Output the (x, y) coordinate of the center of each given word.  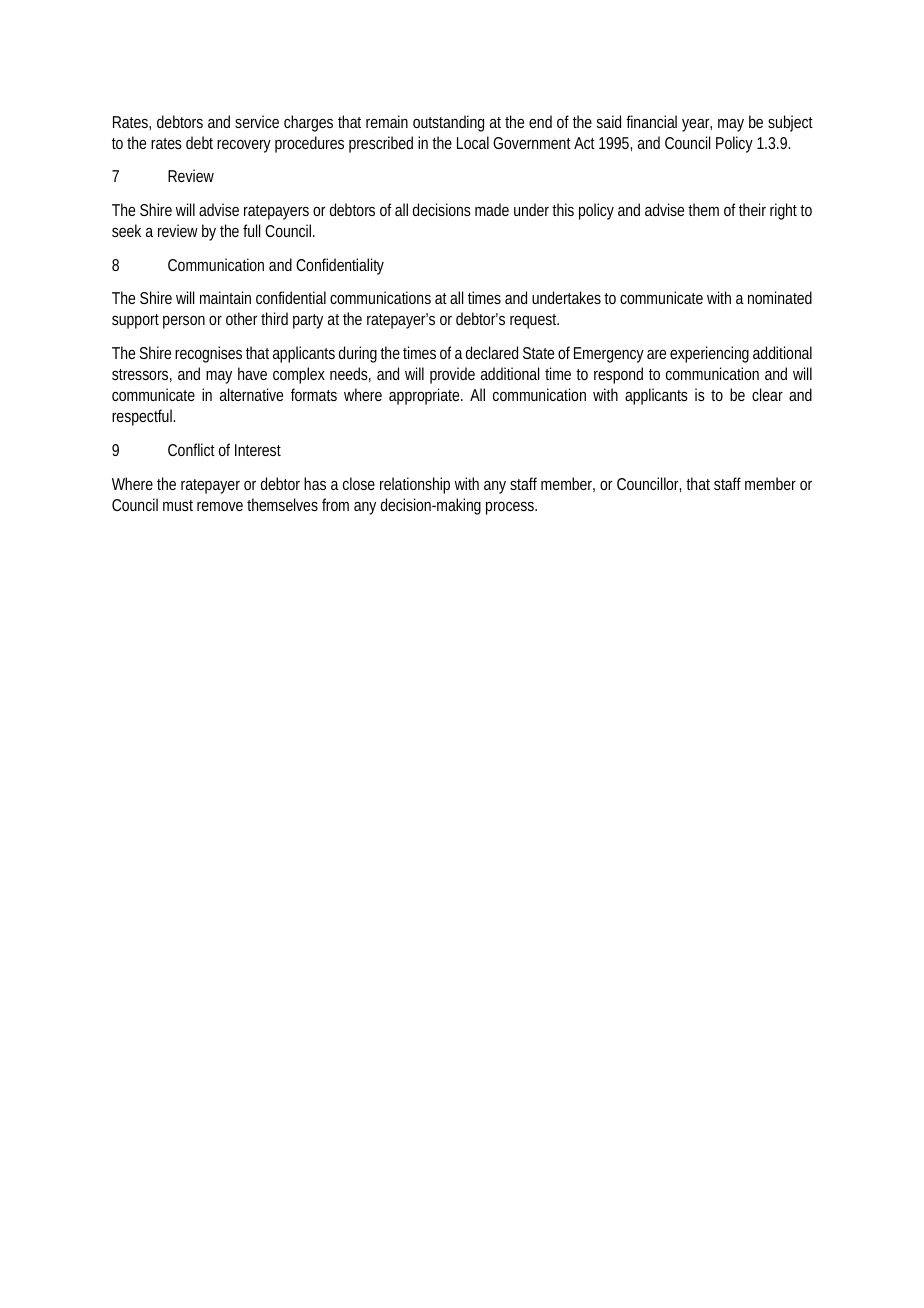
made (492, 209)
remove (220, 506)
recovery (244, 146)
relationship (415, 485)
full (251, 230)
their (752, 209)
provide (452, 375)
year (697, 125)
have (252, 373)
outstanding (448, 123)
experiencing (709, 354)
